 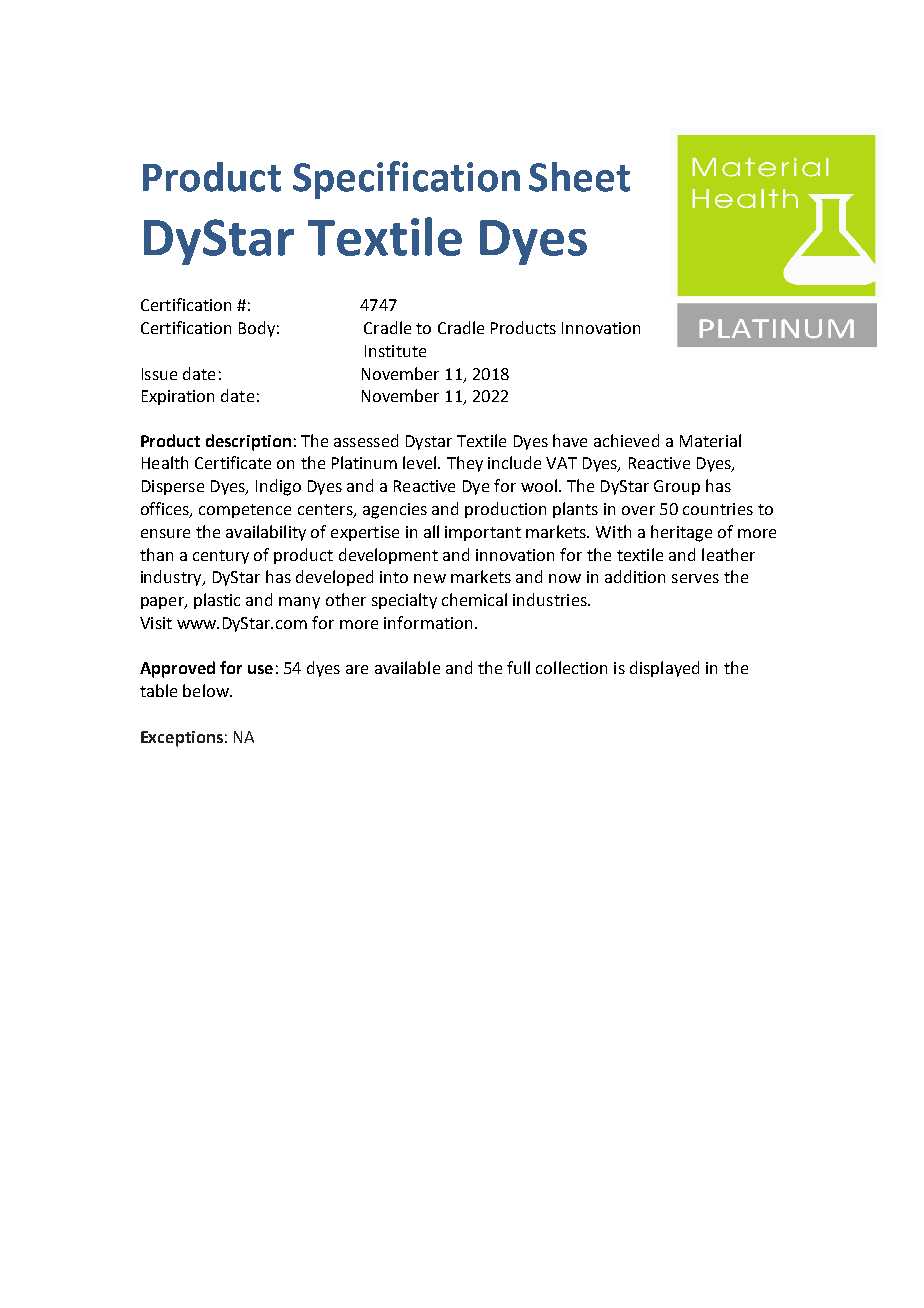 I want to click on all, so click(x=431, y=531).
